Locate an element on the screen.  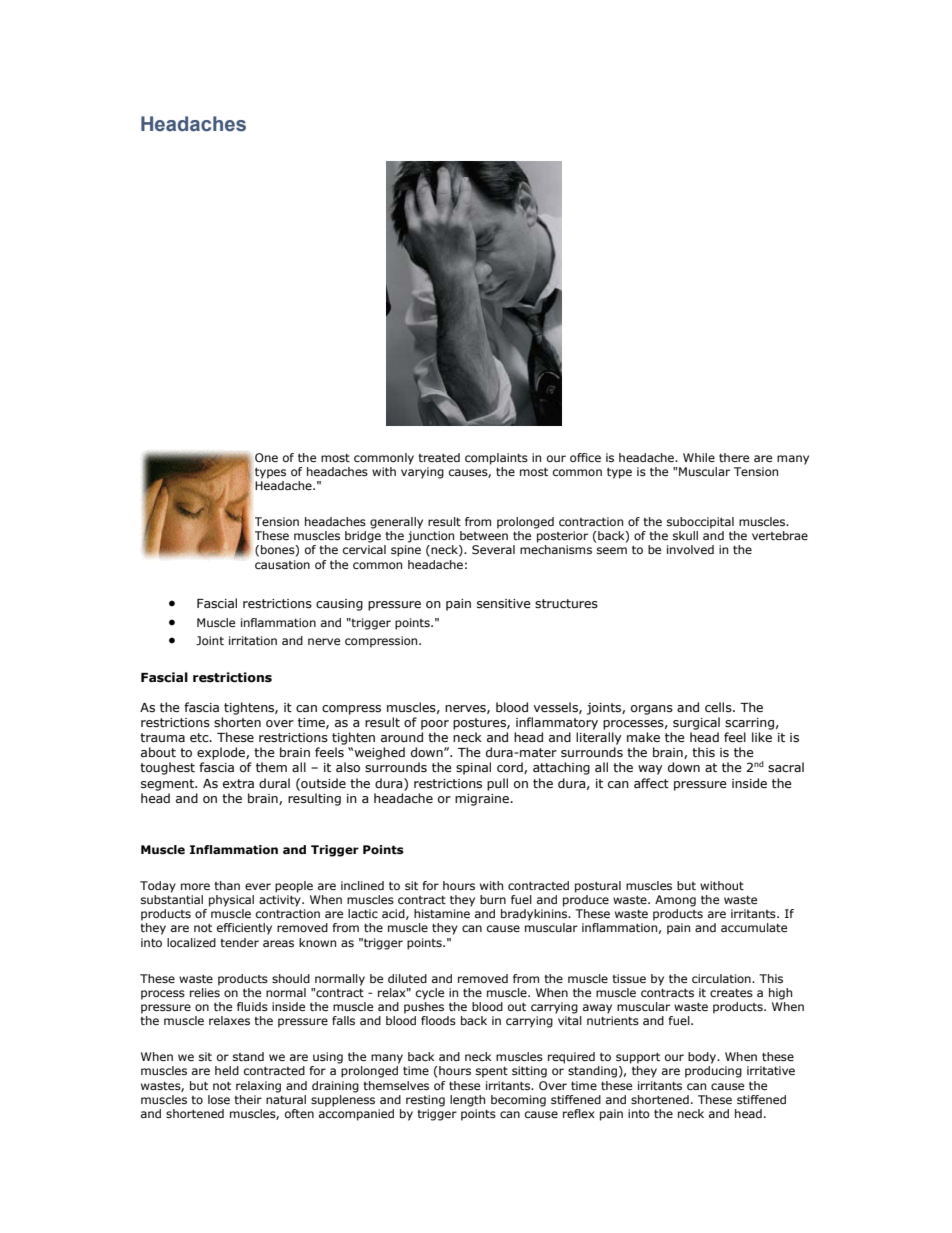
affect is located at coordinates (651, 783).
